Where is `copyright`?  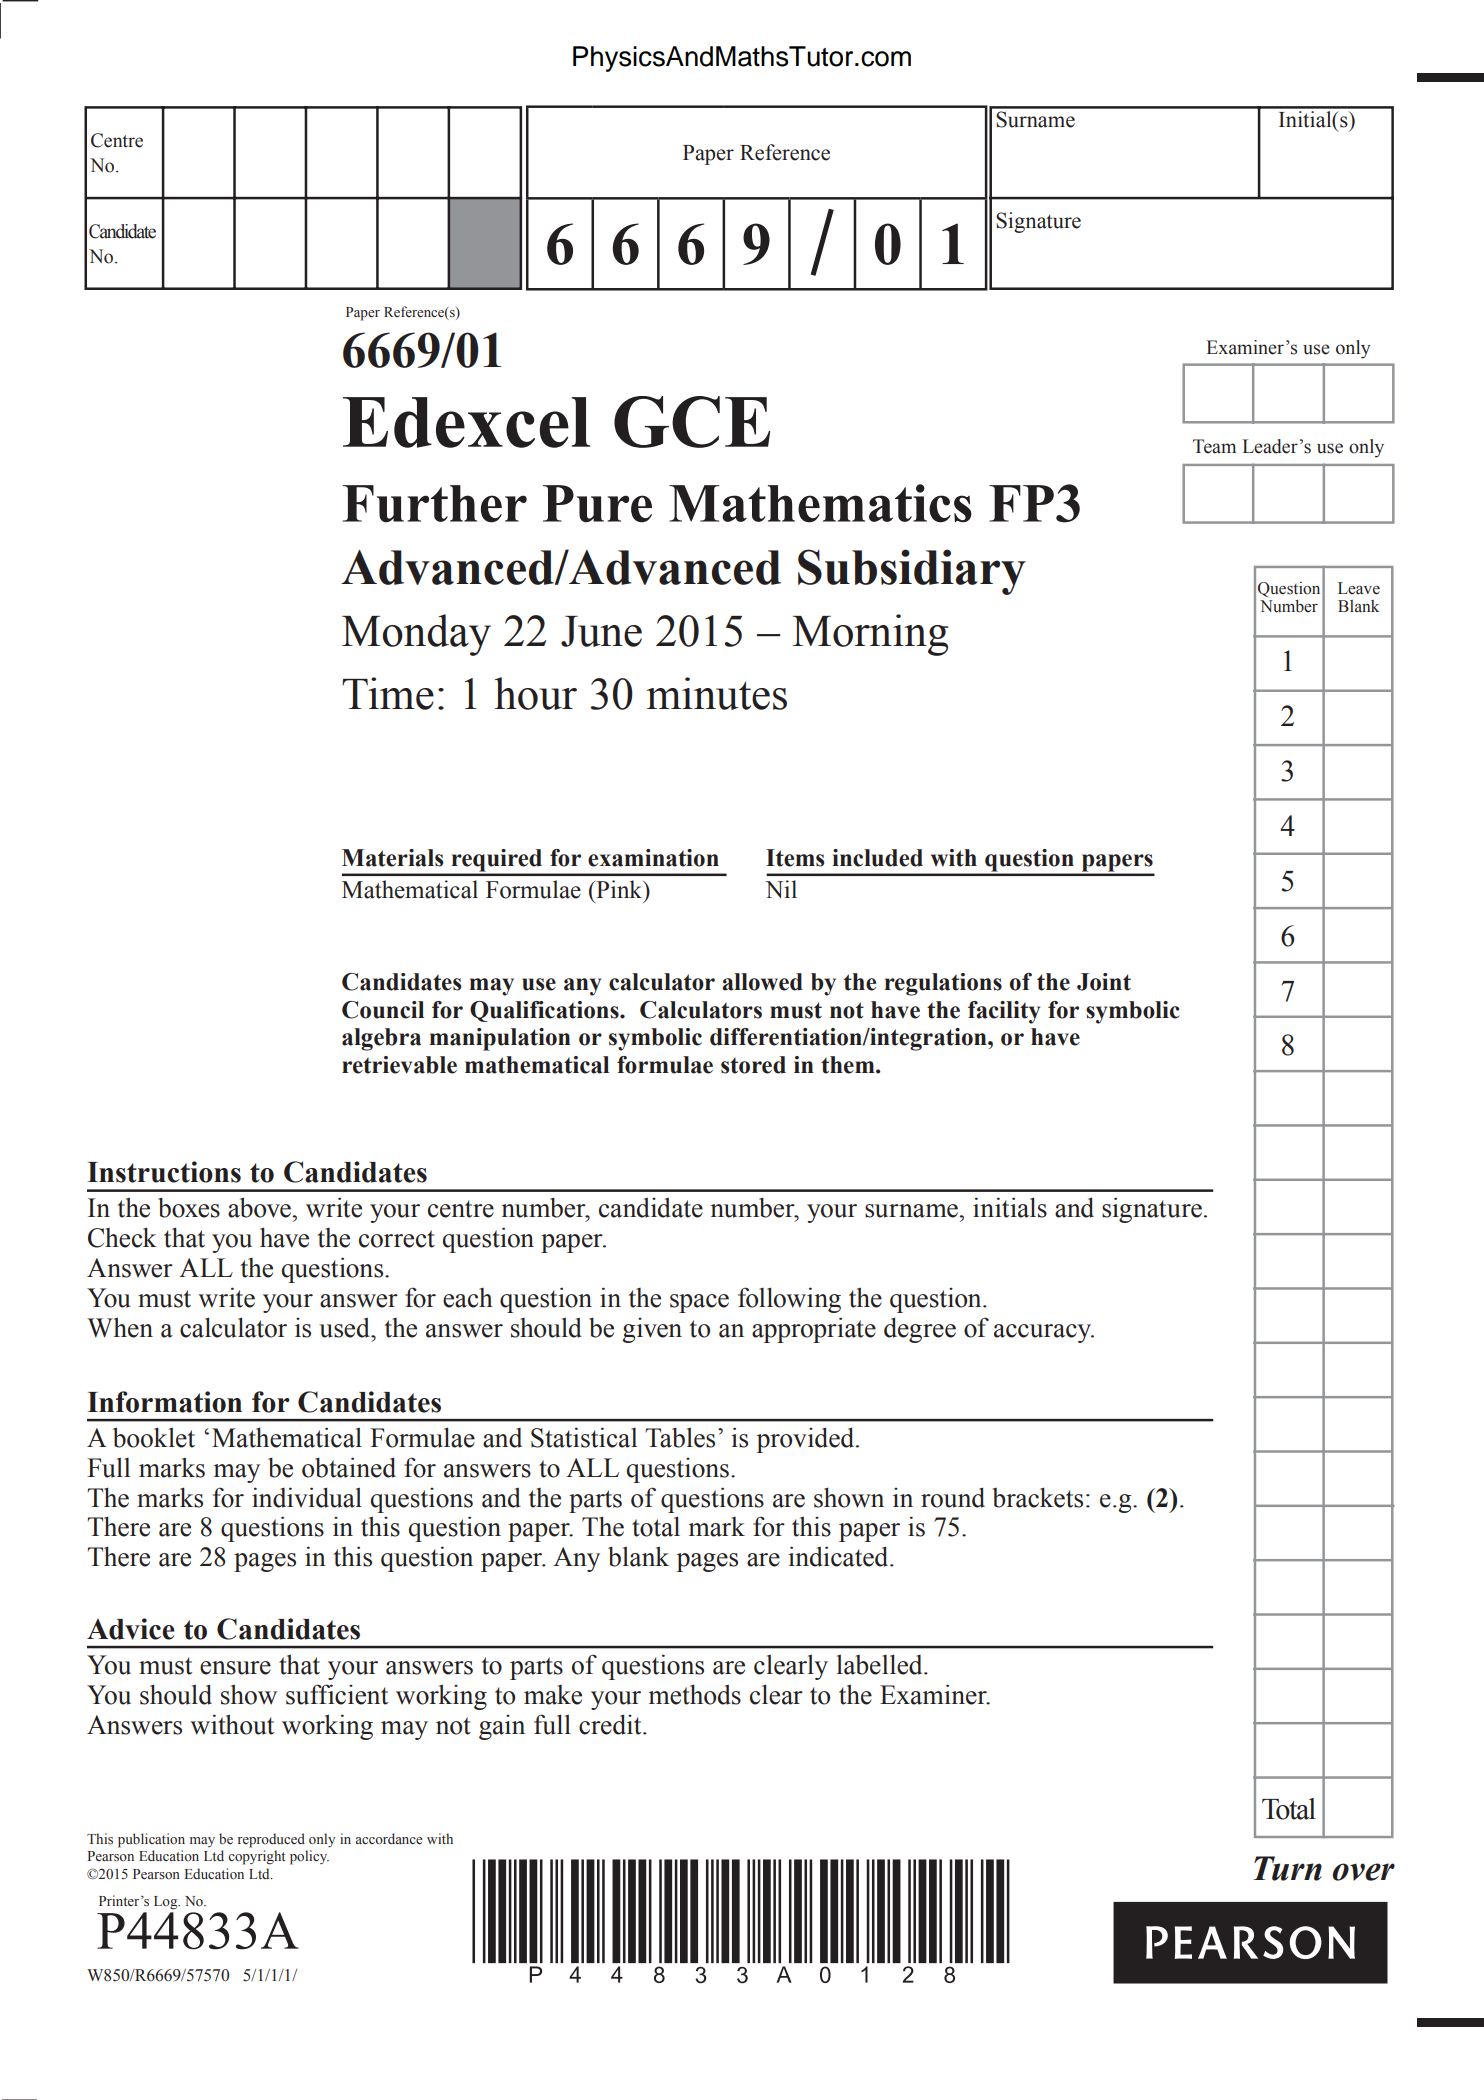
copyright is located at coordinates (256, 1857).
